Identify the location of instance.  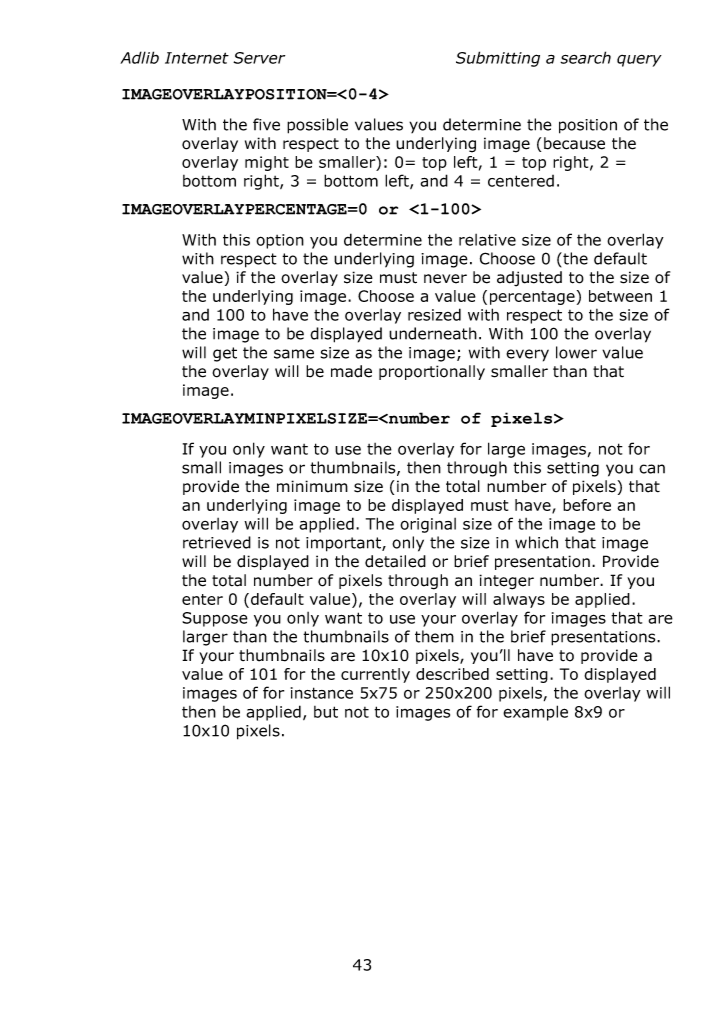
(322, 693).
